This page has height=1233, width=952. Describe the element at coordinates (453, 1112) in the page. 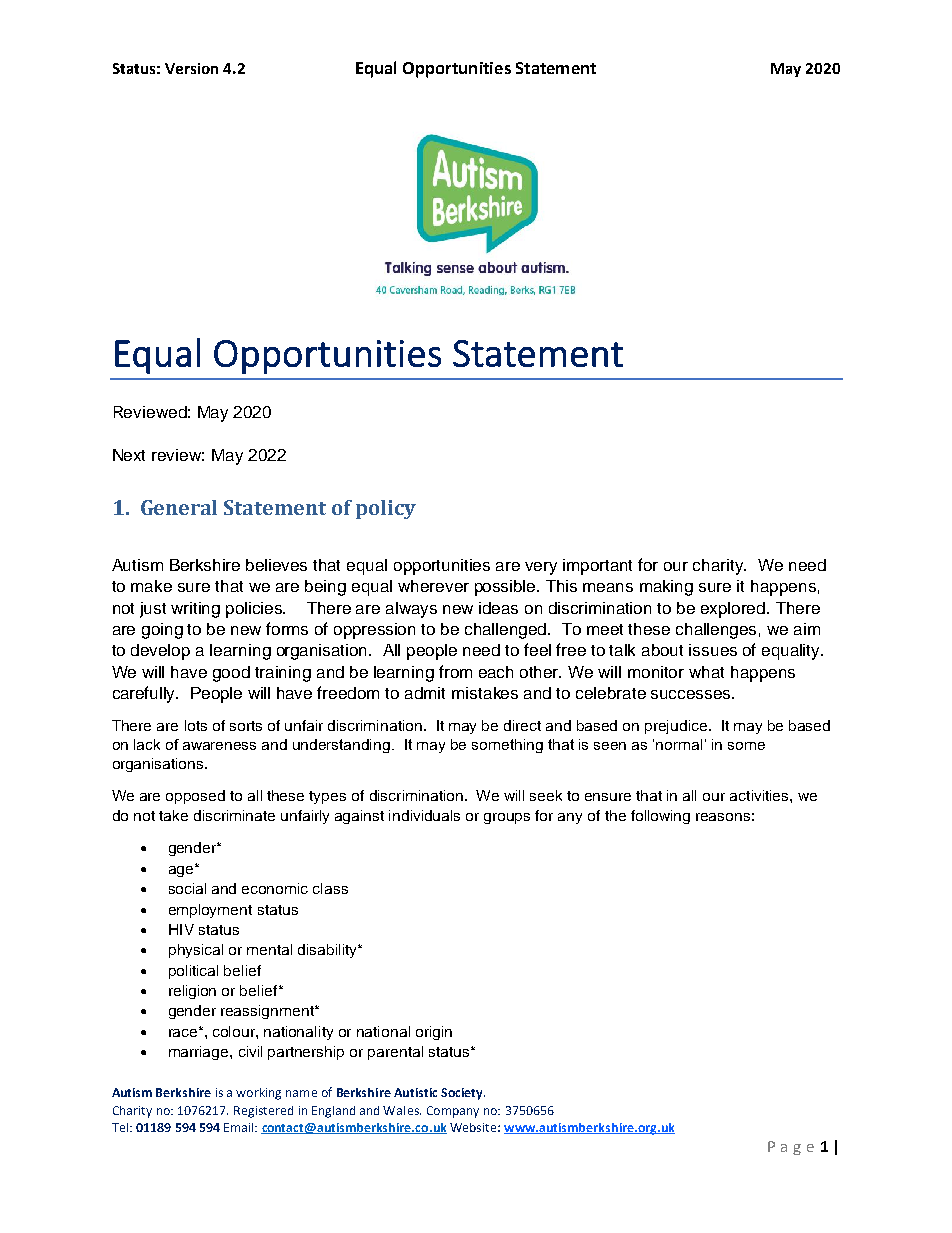

I see `Company` at that location.
